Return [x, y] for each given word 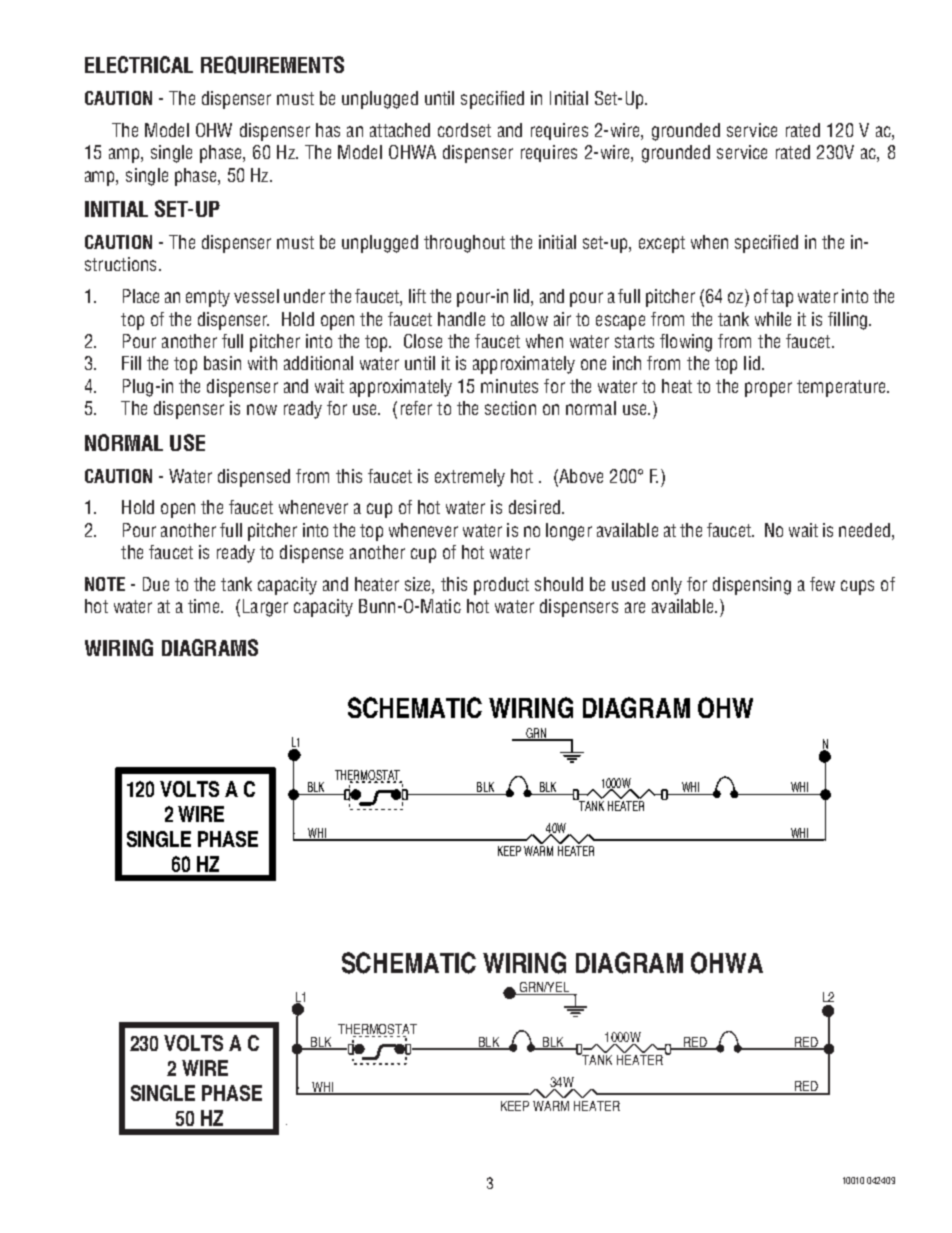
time [205, 606]
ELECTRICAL [139, 64]
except [662, 244]
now [262, 409]
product [501, 586]
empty [208, 298]
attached [400, 130]
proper [768, 389]
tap [782, 298]
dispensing [752, 586]
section [510, 408]
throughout [464, 244]
